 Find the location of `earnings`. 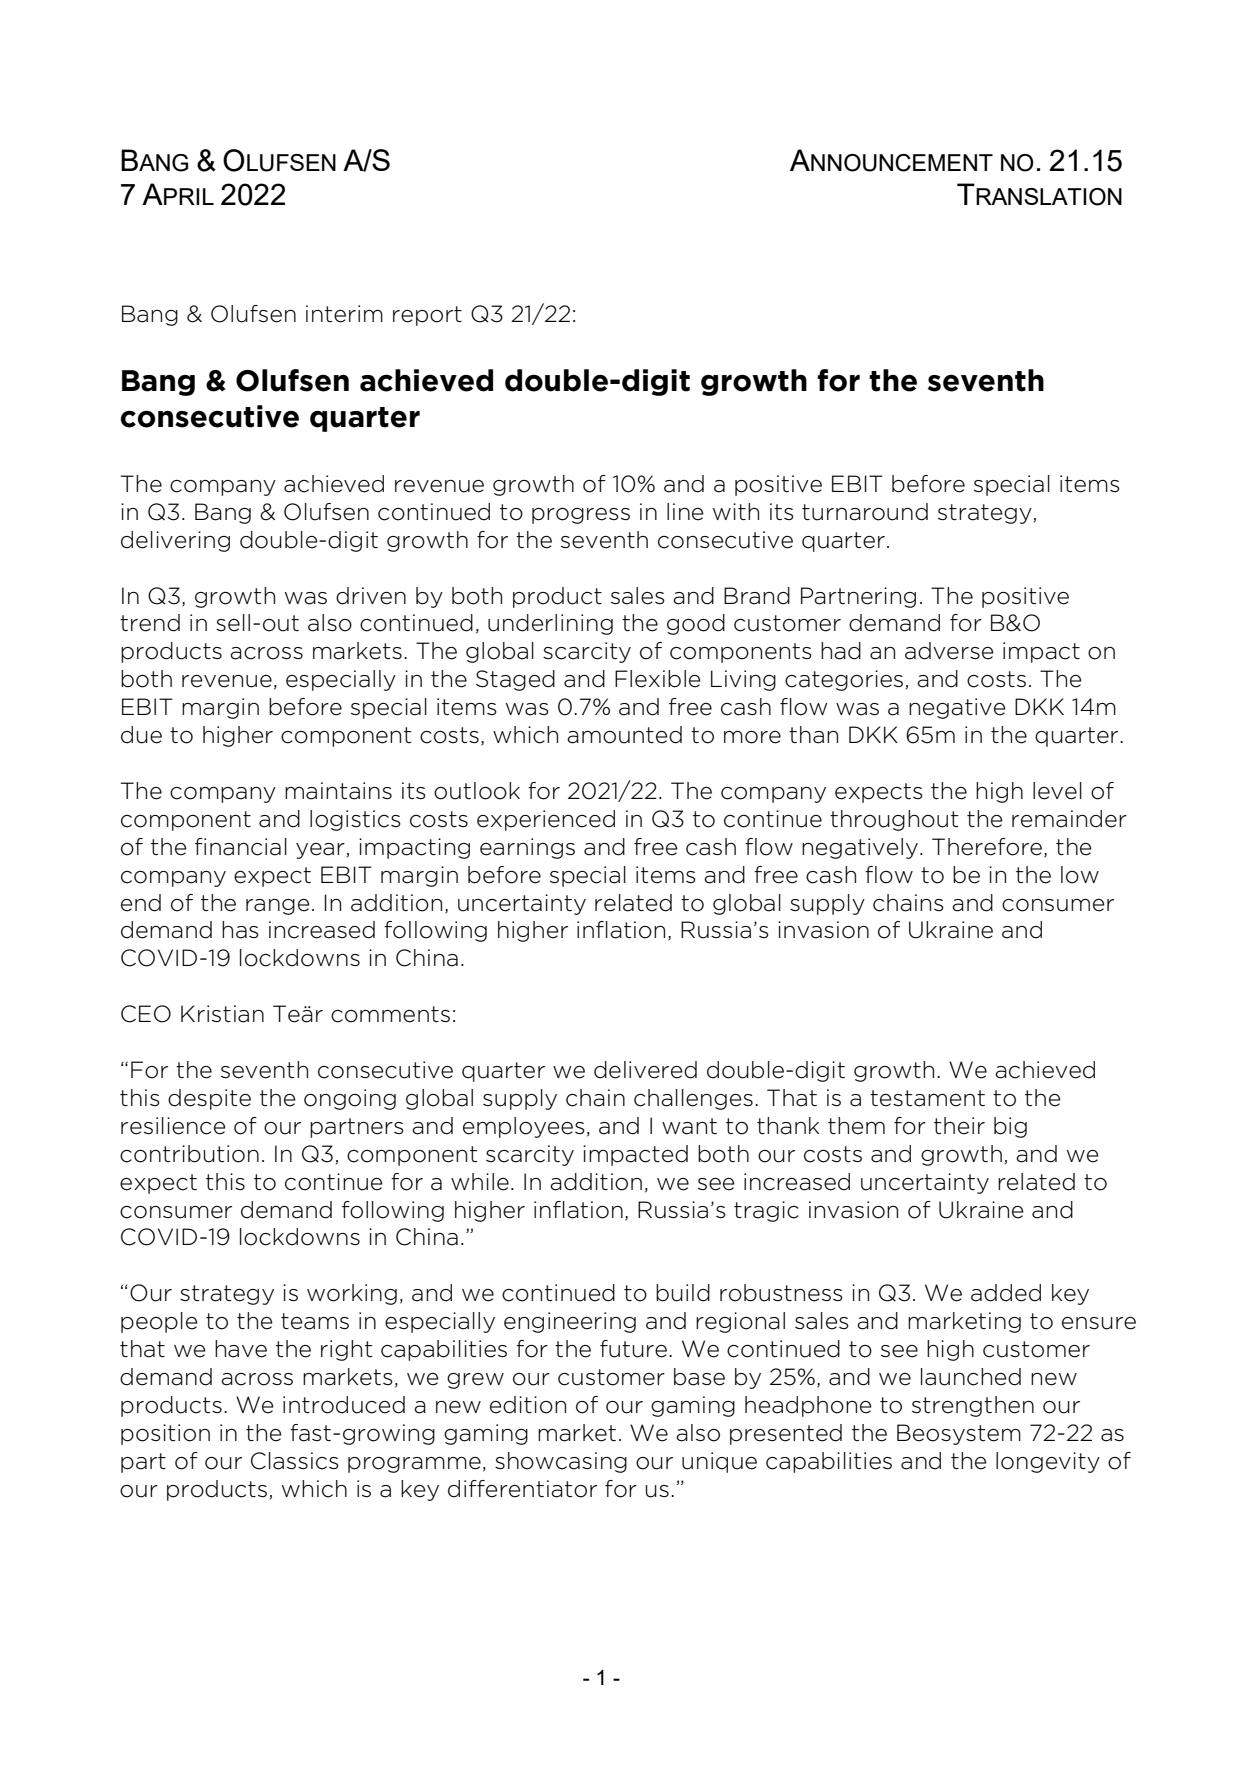

earnings is located at coordinates (527, 848).
